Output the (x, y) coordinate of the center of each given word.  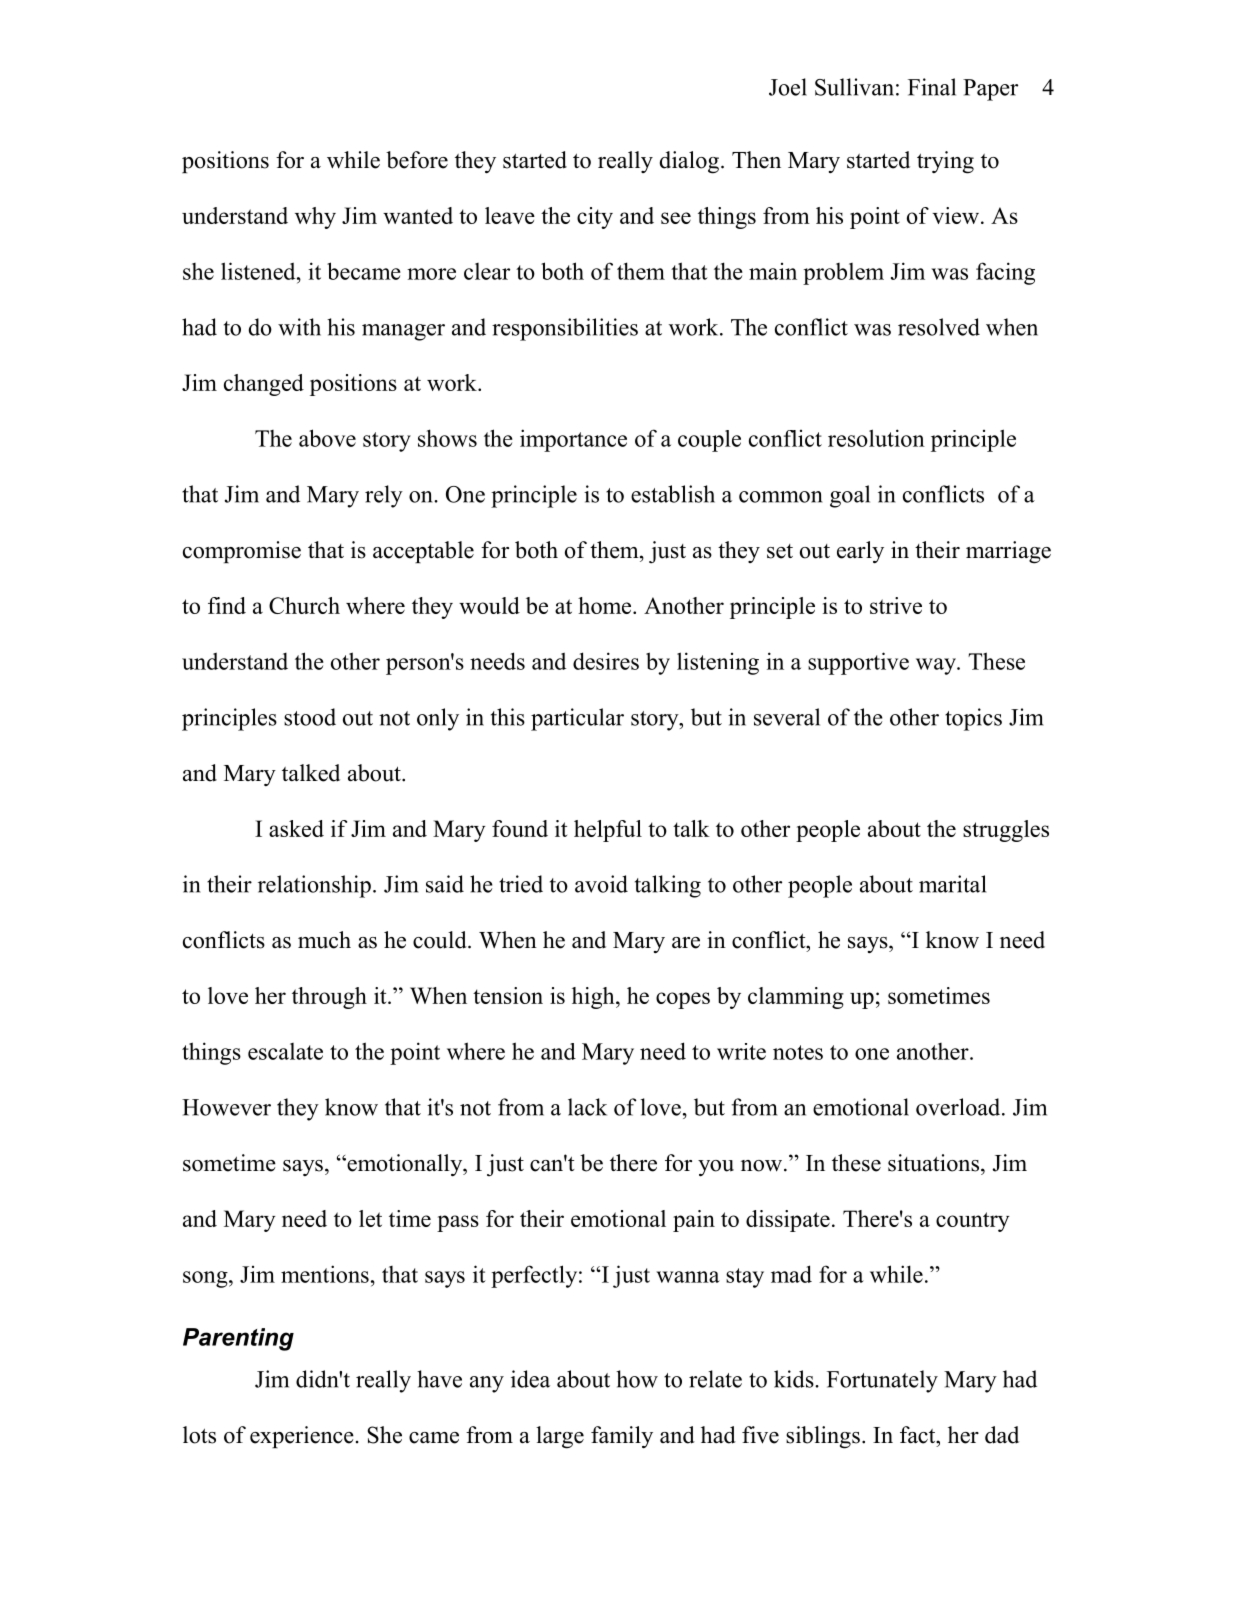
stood (310, 717)
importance (573, 440)
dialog (689, 162)
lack (587, 1107)
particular (577, 719)
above (327, 438)
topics (973, 719)
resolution (876, 438)
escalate (285, 1051)
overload (959, 1107)
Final (932, 87)
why (315, 218)
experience (302, 1437)
